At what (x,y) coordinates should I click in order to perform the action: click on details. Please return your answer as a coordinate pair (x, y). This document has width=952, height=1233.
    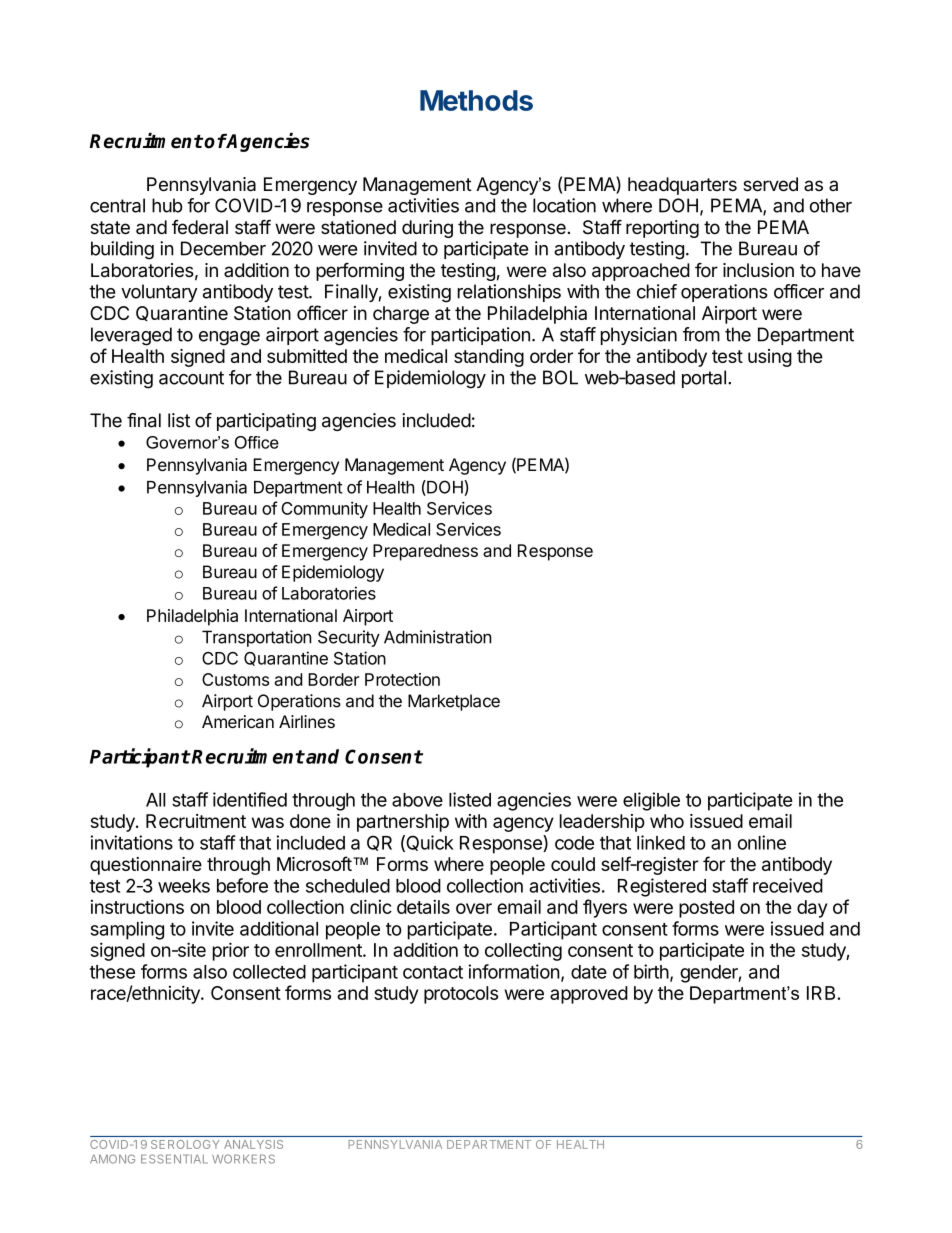
    Looking at the image, I should click on (423, 906).
